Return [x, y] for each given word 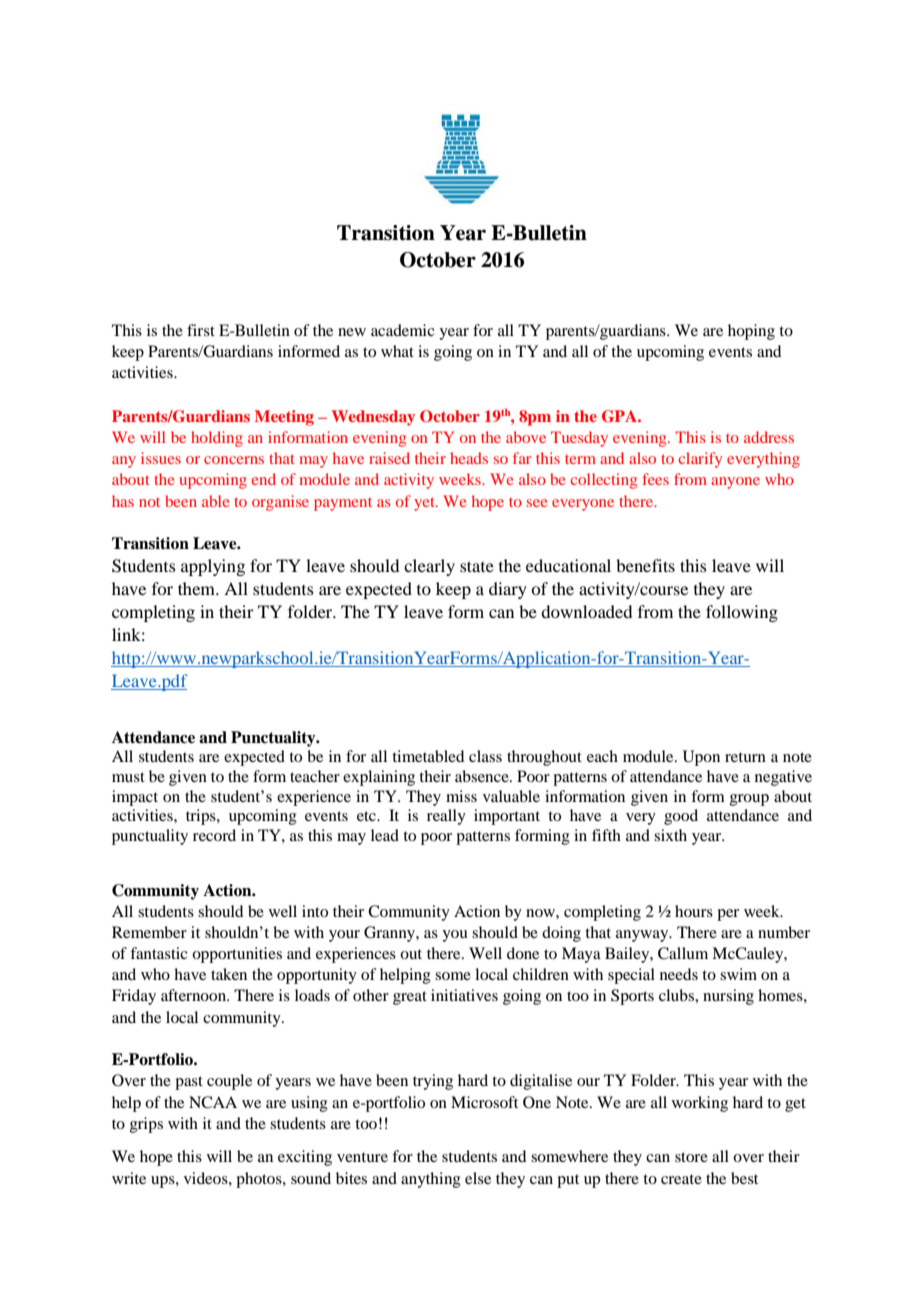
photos [260, 1180]
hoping [751, 332]
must [128, 777]
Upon [701, 758]
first [201, 330]
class [485, 756]
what [397, 351]
